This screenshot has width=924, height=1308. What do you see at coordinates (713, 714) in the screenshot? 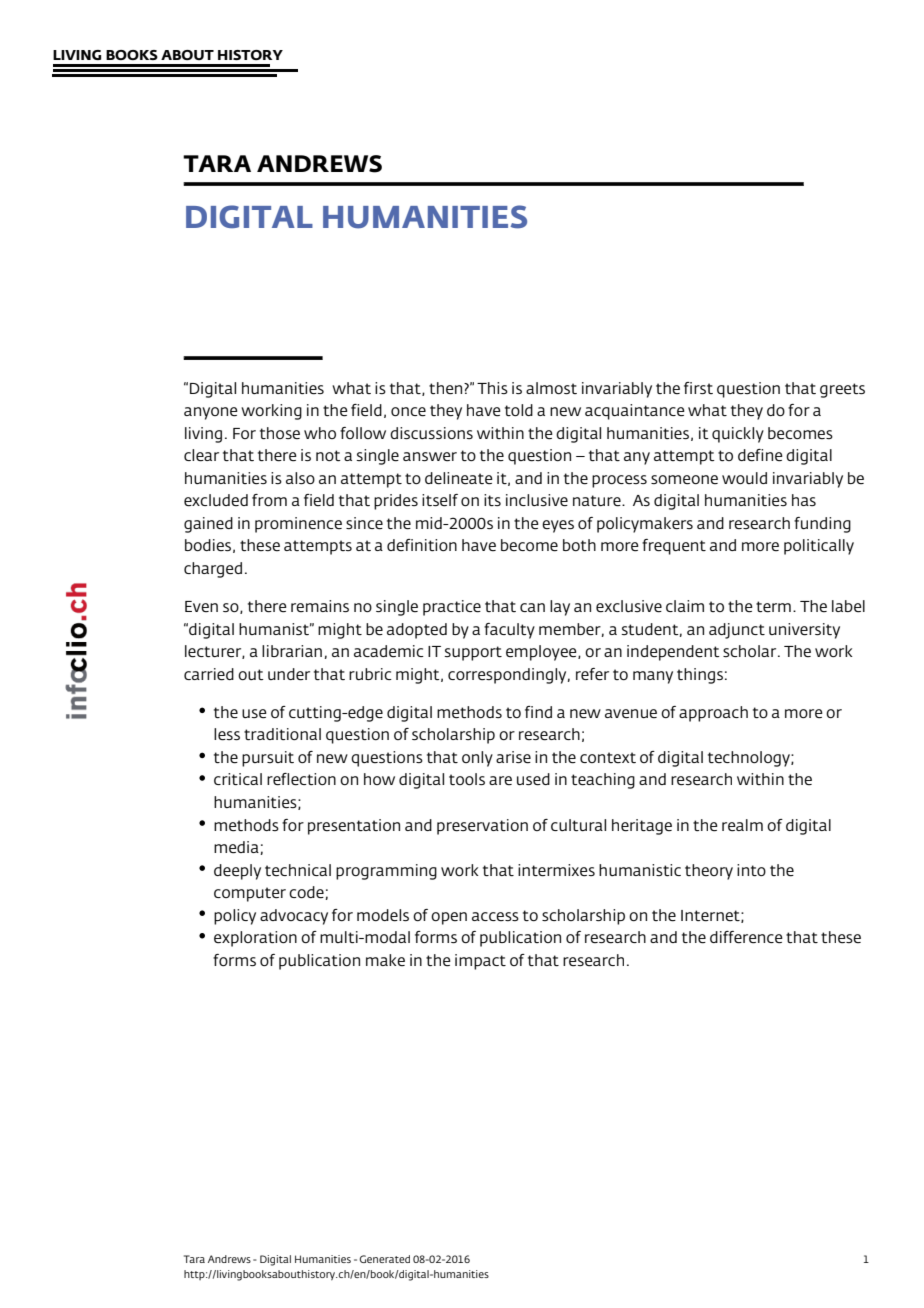
I see `approach` at bounding box center [713, 714].
